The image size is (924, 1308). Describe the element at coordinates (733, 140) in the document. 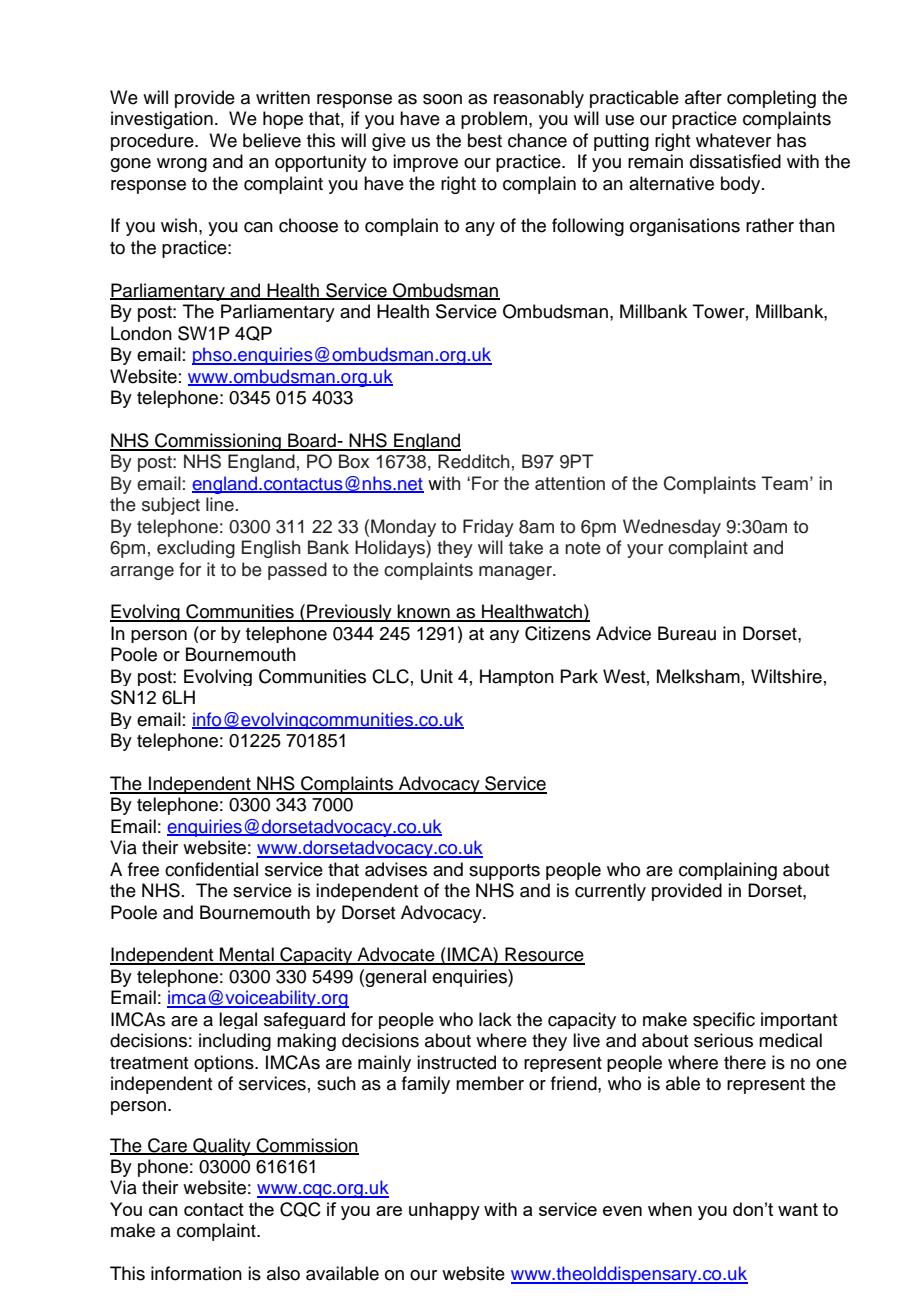

I see `whatever` at that location.
